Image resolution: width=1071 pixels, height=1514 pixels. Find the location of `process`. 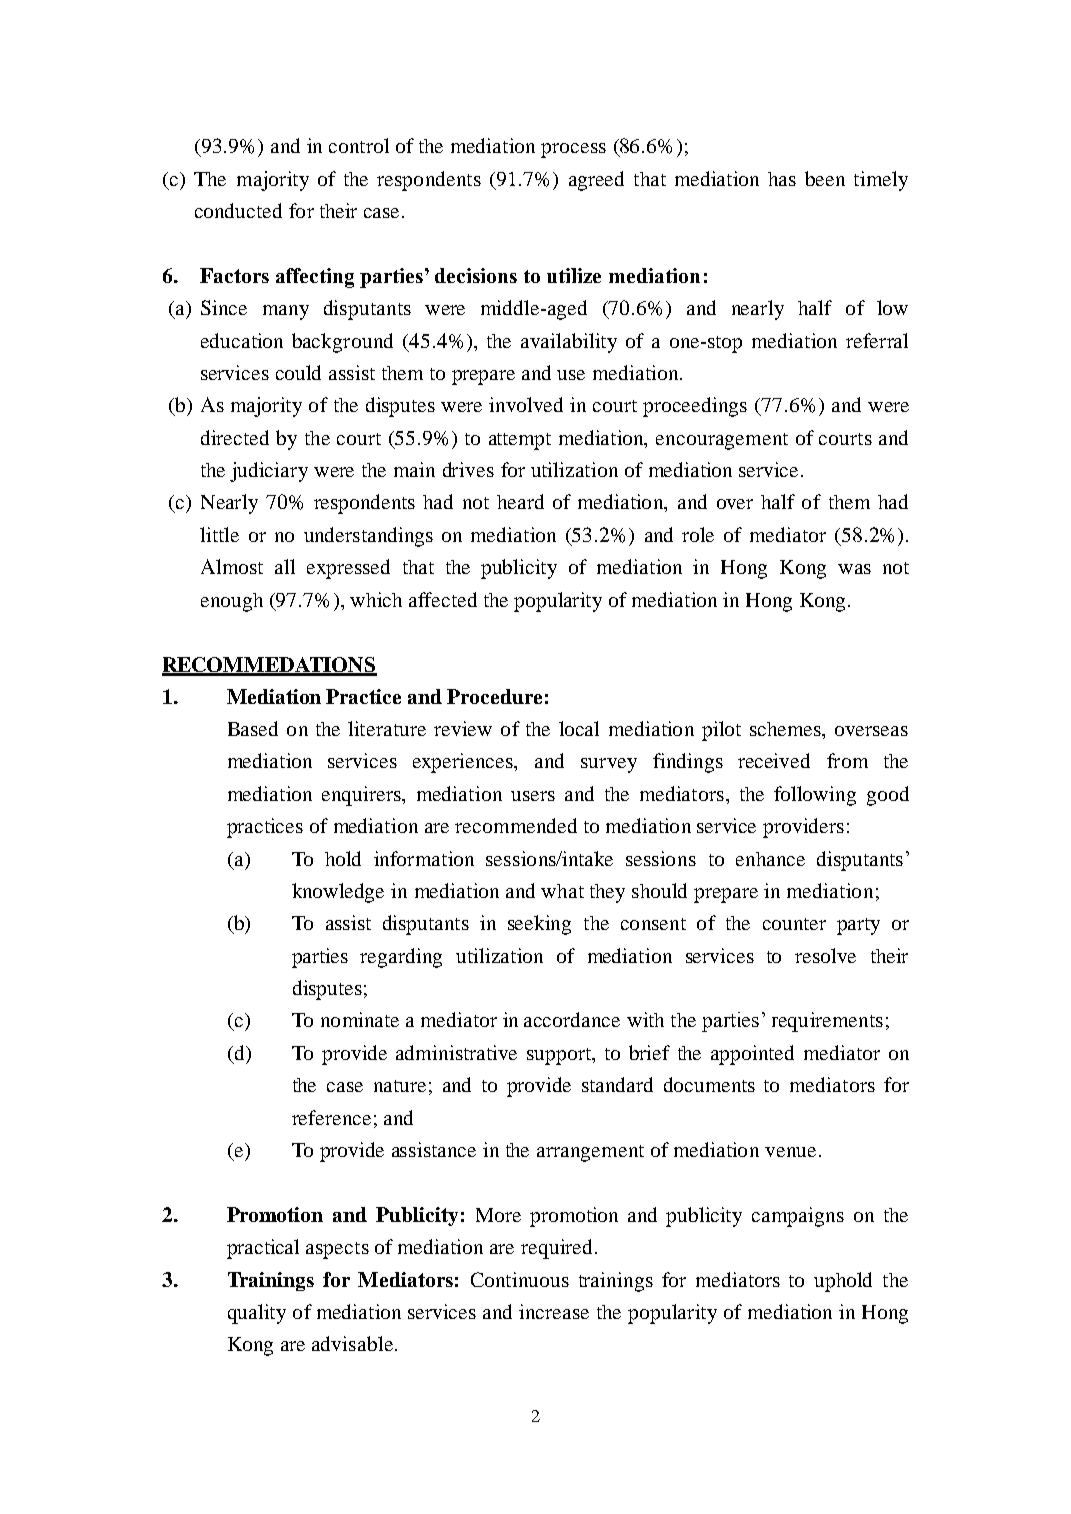

process is located at coordinates (573, 150).
